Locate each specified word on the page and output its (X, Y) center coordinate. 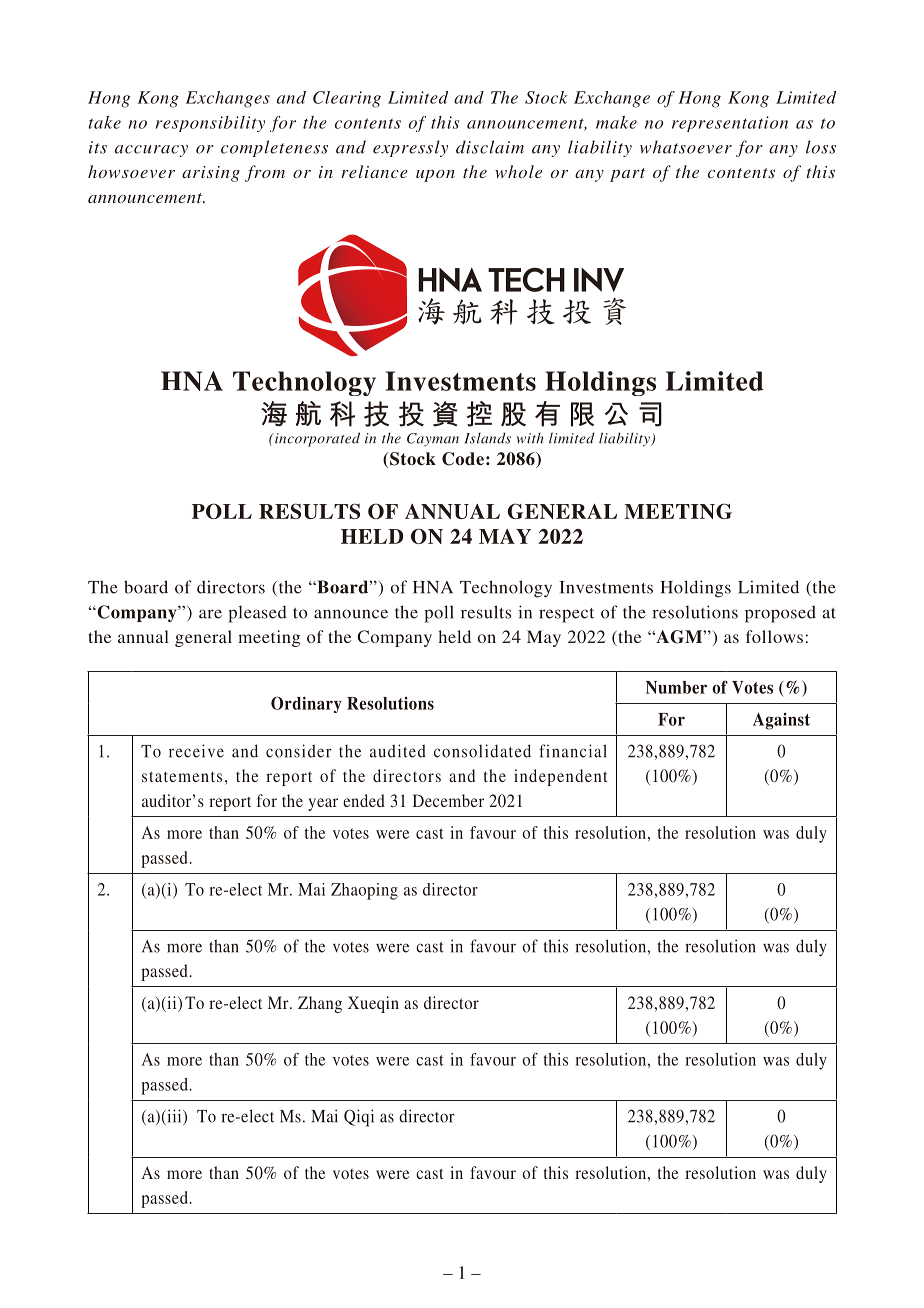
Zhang (320, 1004)
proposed (780, 614)
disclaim (490, 147)
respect (566, 615)
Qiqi (359, 1118)
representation (730, 124)
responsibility (210, 124)
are (210, 614)
